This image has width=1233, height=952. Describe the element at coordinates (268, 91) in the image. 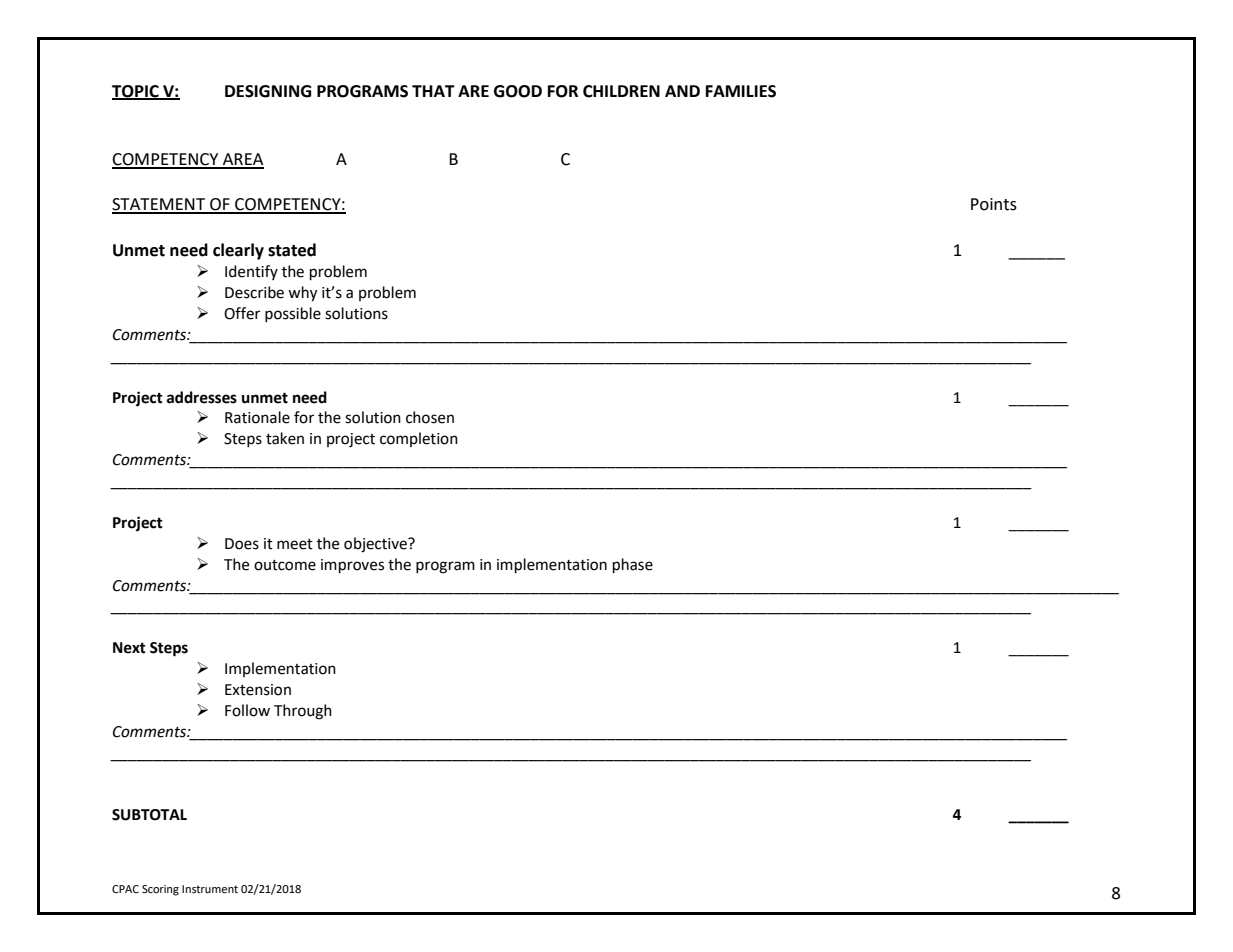

I see `DESIGNING` at that location.
